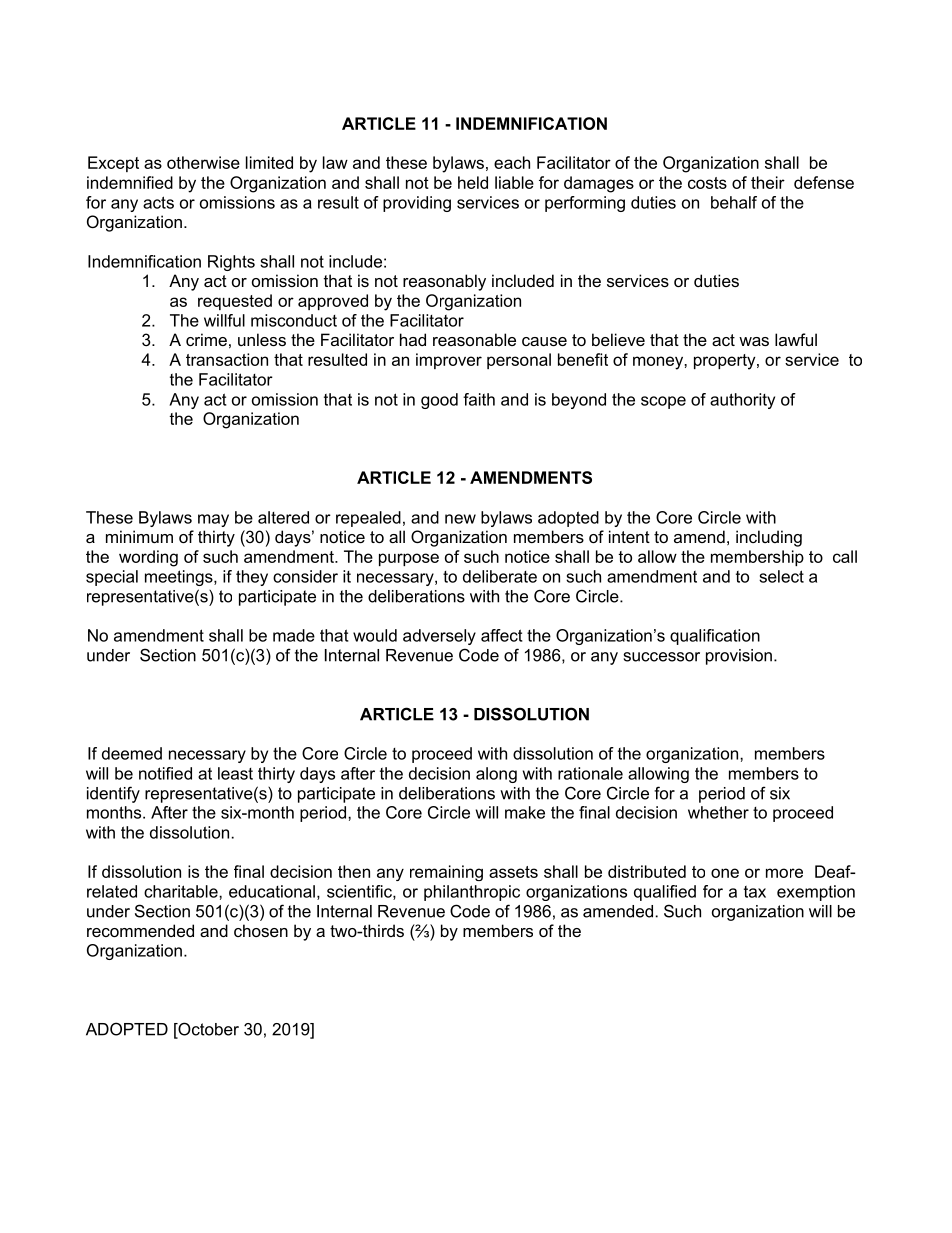 The height and width of the screenshot is (1233, 952). I want to click on otherwise, so click(203, 162).
